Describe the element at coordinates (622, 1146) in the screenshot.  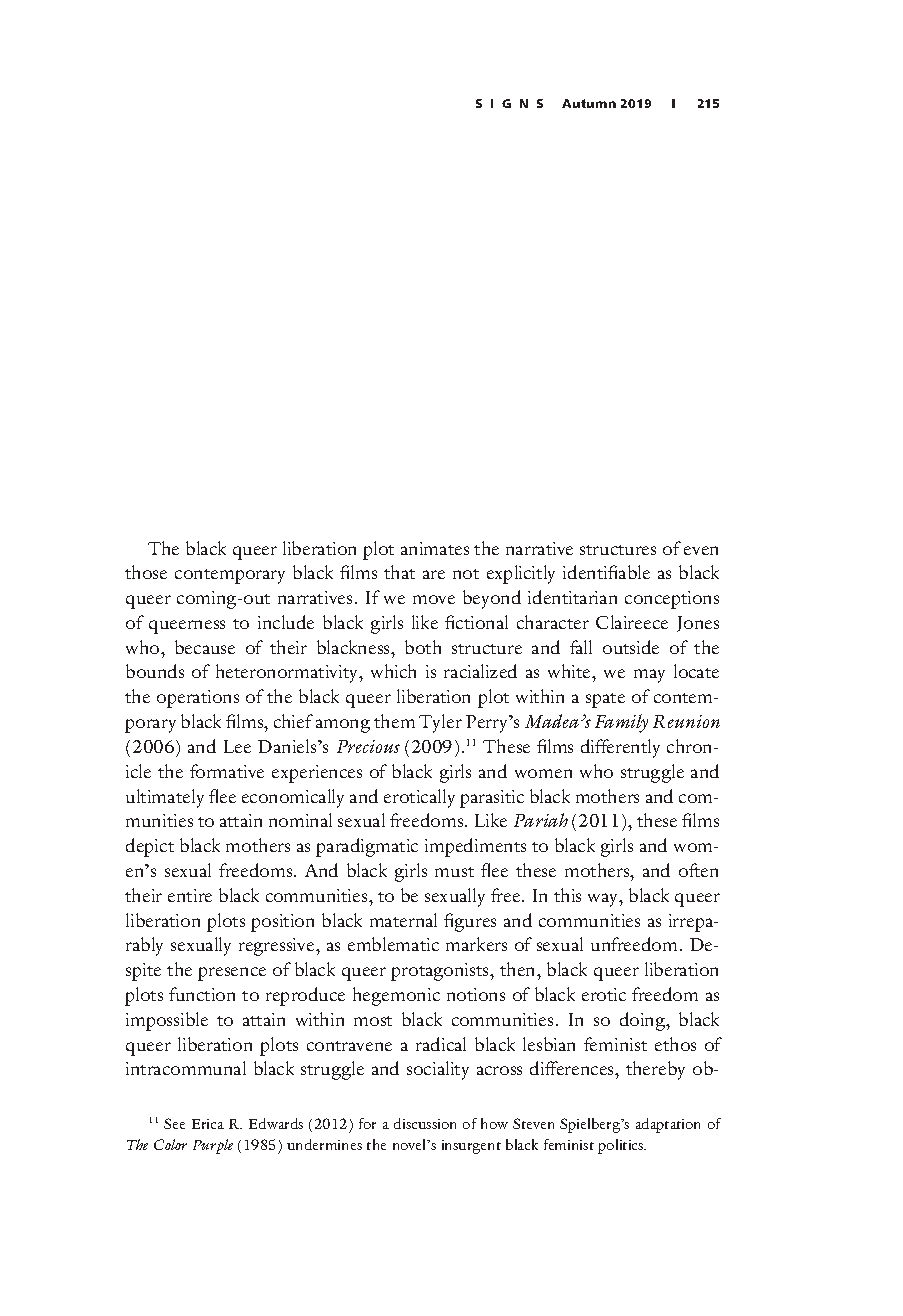
I see `politics` at that location.
